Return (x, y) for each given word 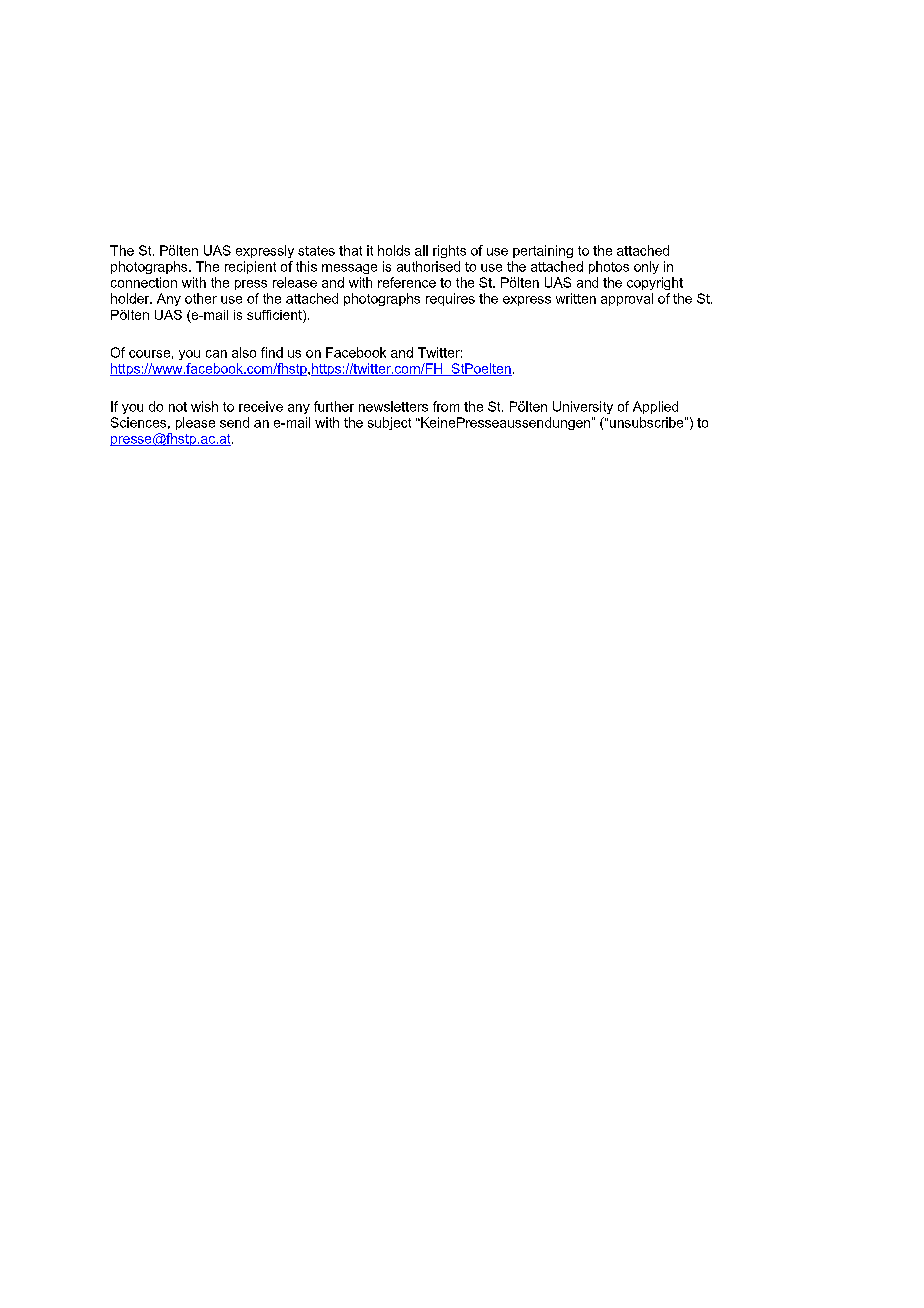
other (201, 298)
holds (394, 250)
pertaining (543, 251)
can (216, 354)
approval (627, 299)
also (244, 352)
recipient (250, 267)
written (576, 298)
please (195, 423)
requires (450, 299)
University (583, 407)
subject (389, 423)
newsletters (393, 406)
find (272, 352)
